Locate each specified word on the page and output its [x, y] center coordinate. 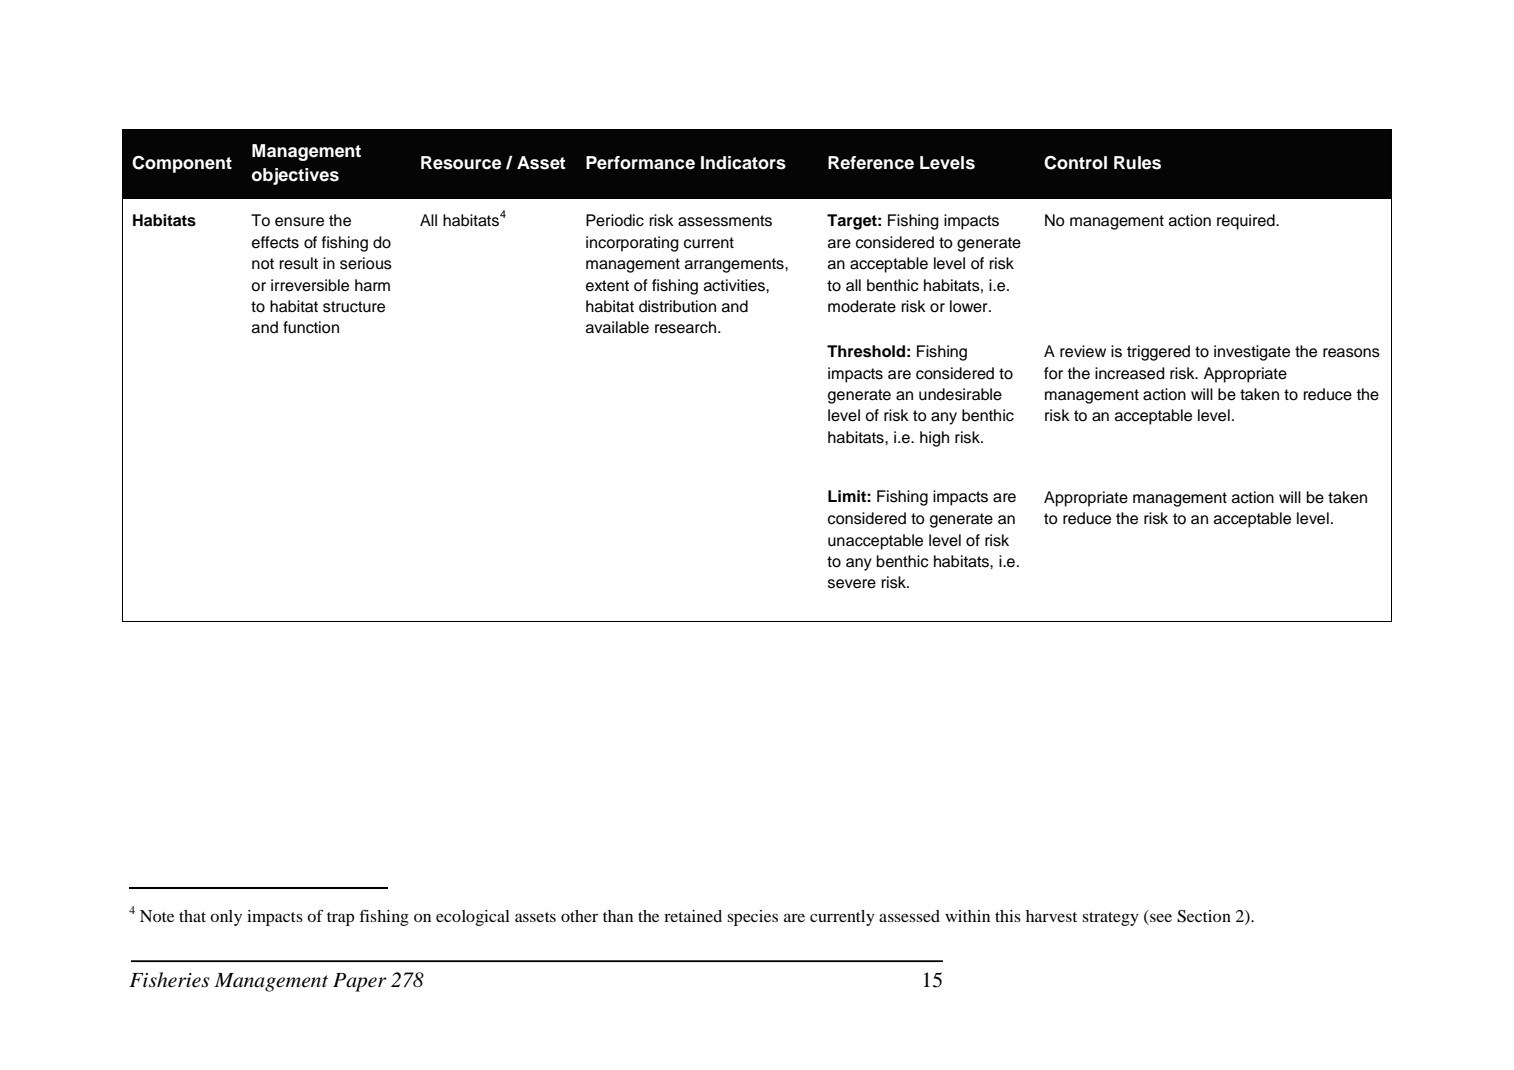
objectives [295, 176]
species [752, 918]
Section [1204, 916]
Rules [1137, 163]
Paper [360, 982]
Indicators [743, 163]
